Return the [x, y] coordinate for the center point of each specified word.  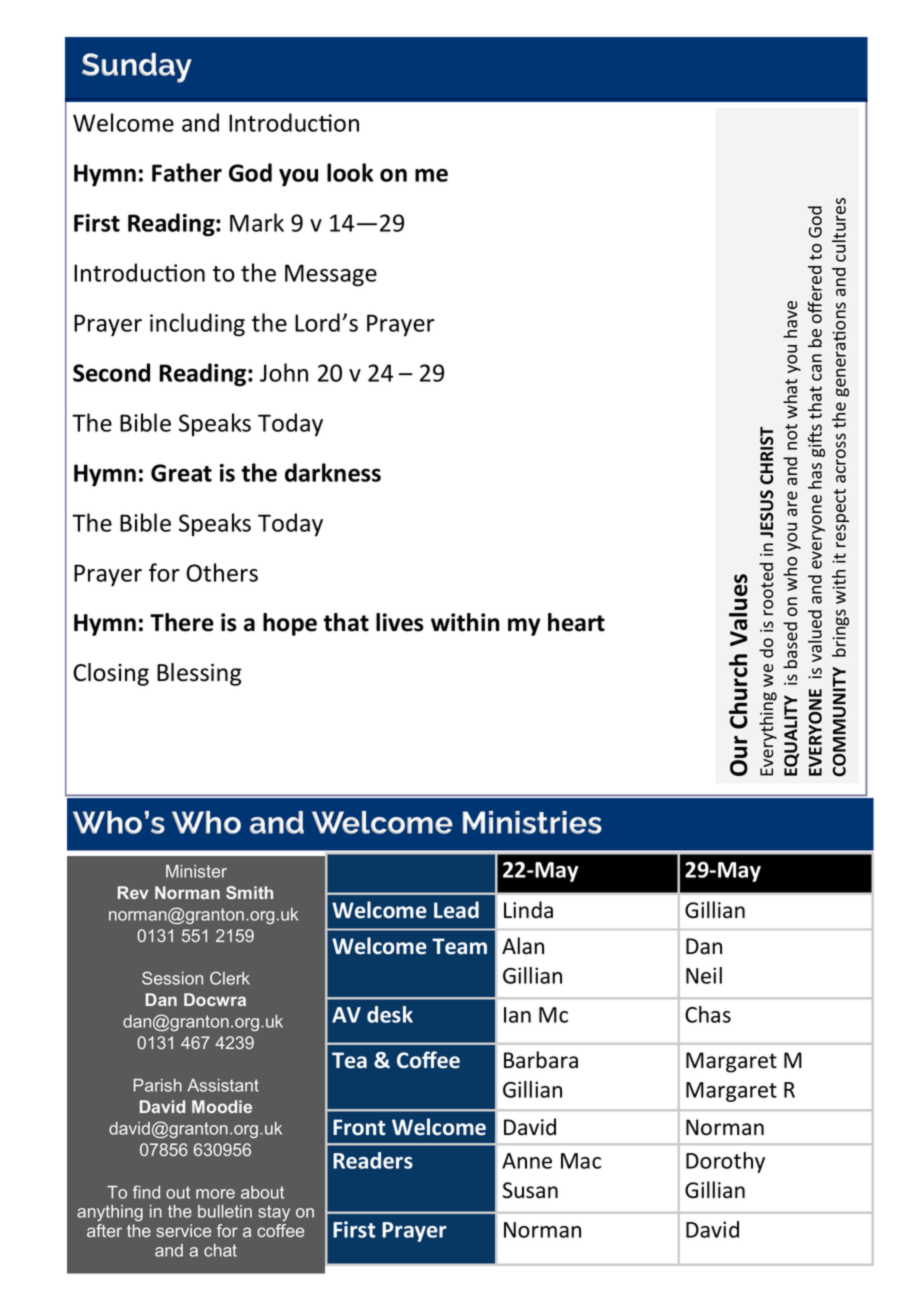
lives [400, 622]
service [183, 1230]
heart [576, 622]
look [350, 172]
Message [331, 275]
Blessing [199, 674]
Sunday [137, 68]
